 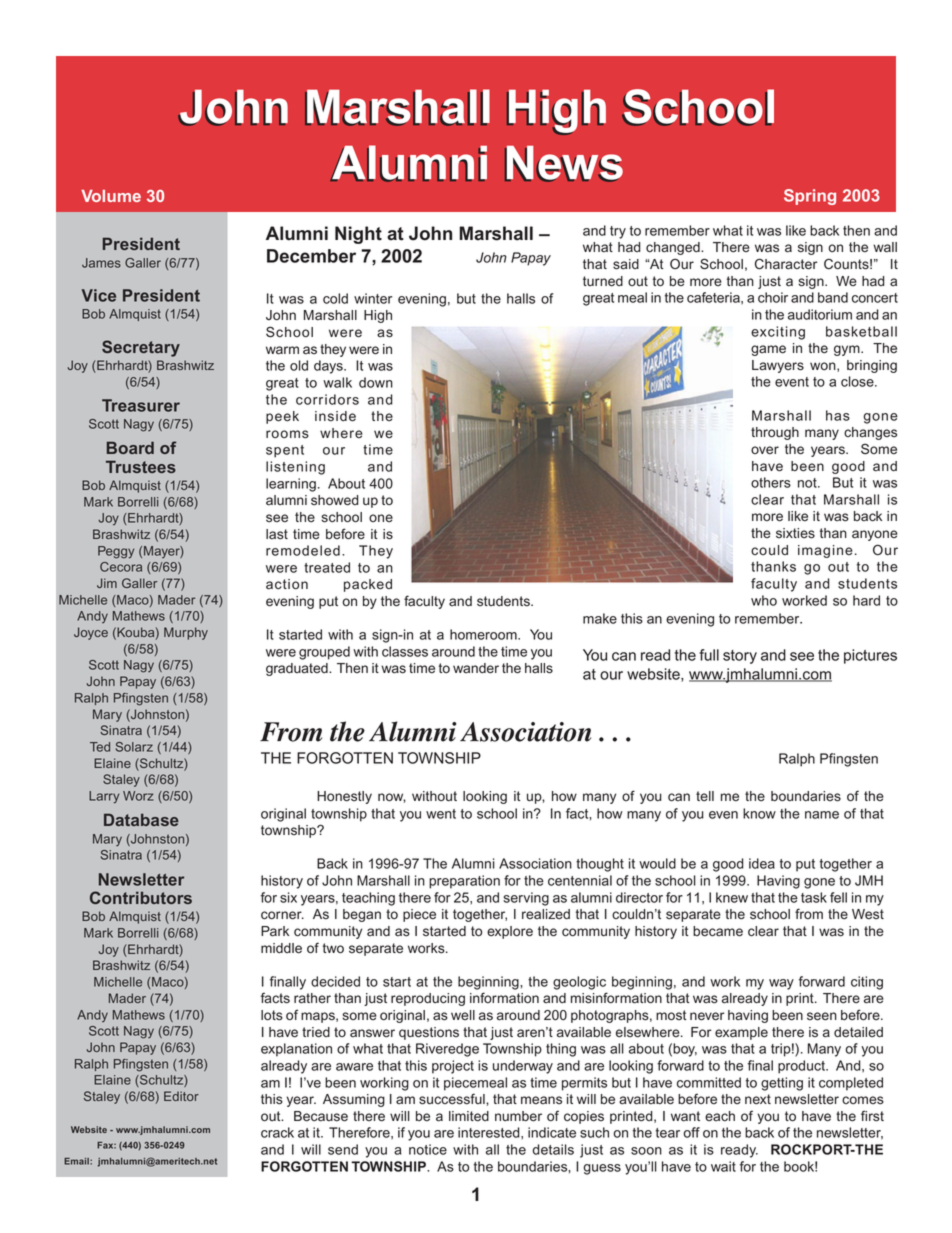 What do you see at coordinates (870, 656) in the image?
I see `pictures` at bounding box center [870, 656].
